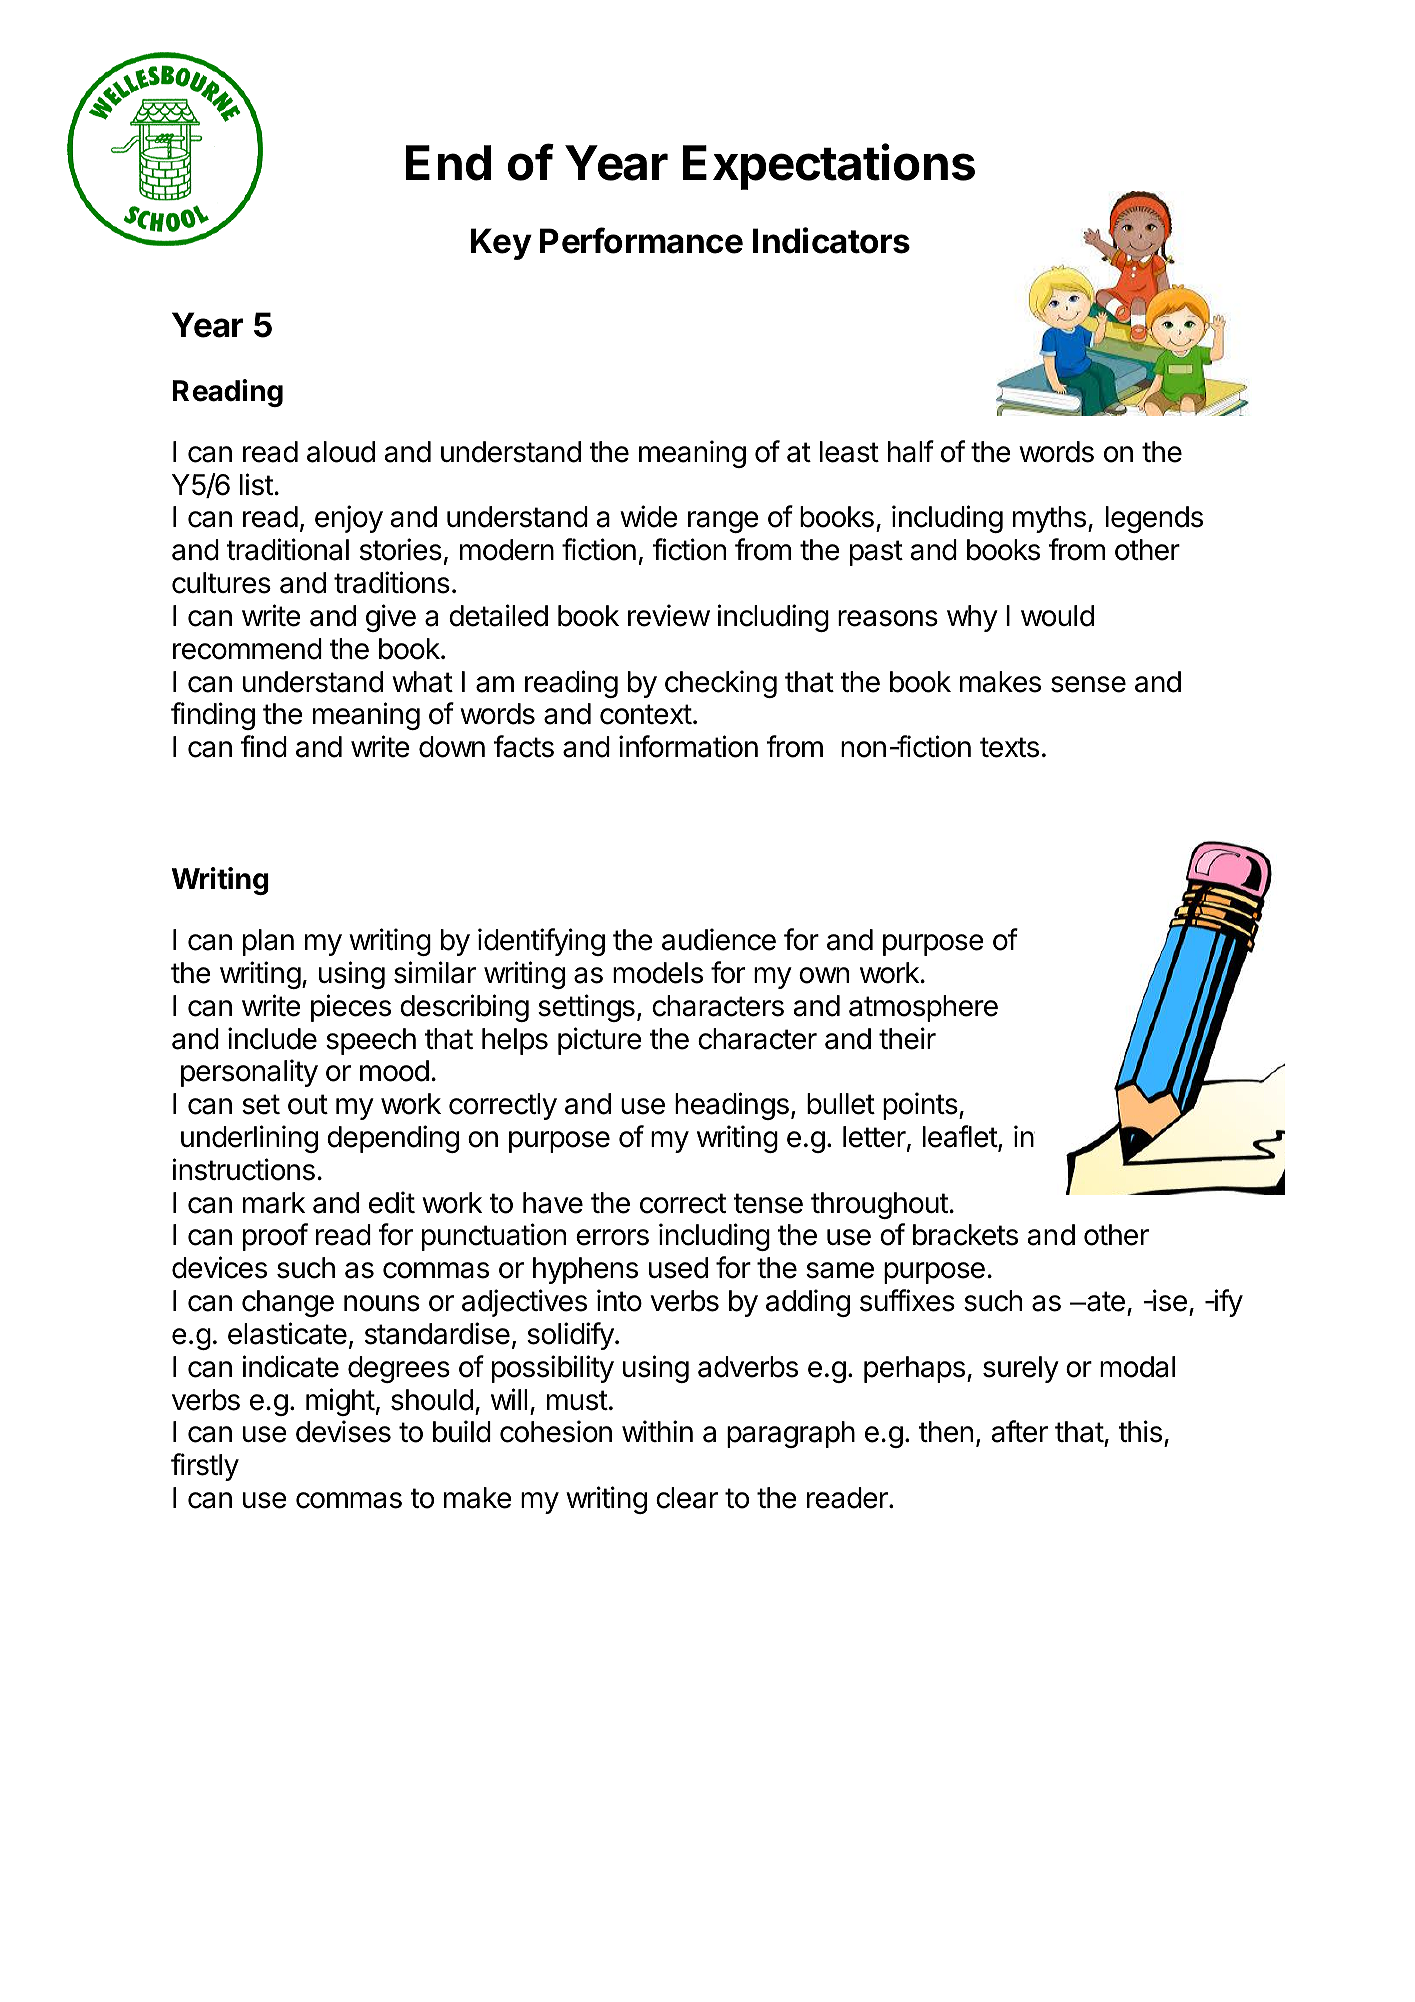  Describe the element at coordinates (501, 244) in the page. I see `Key` at that location.
